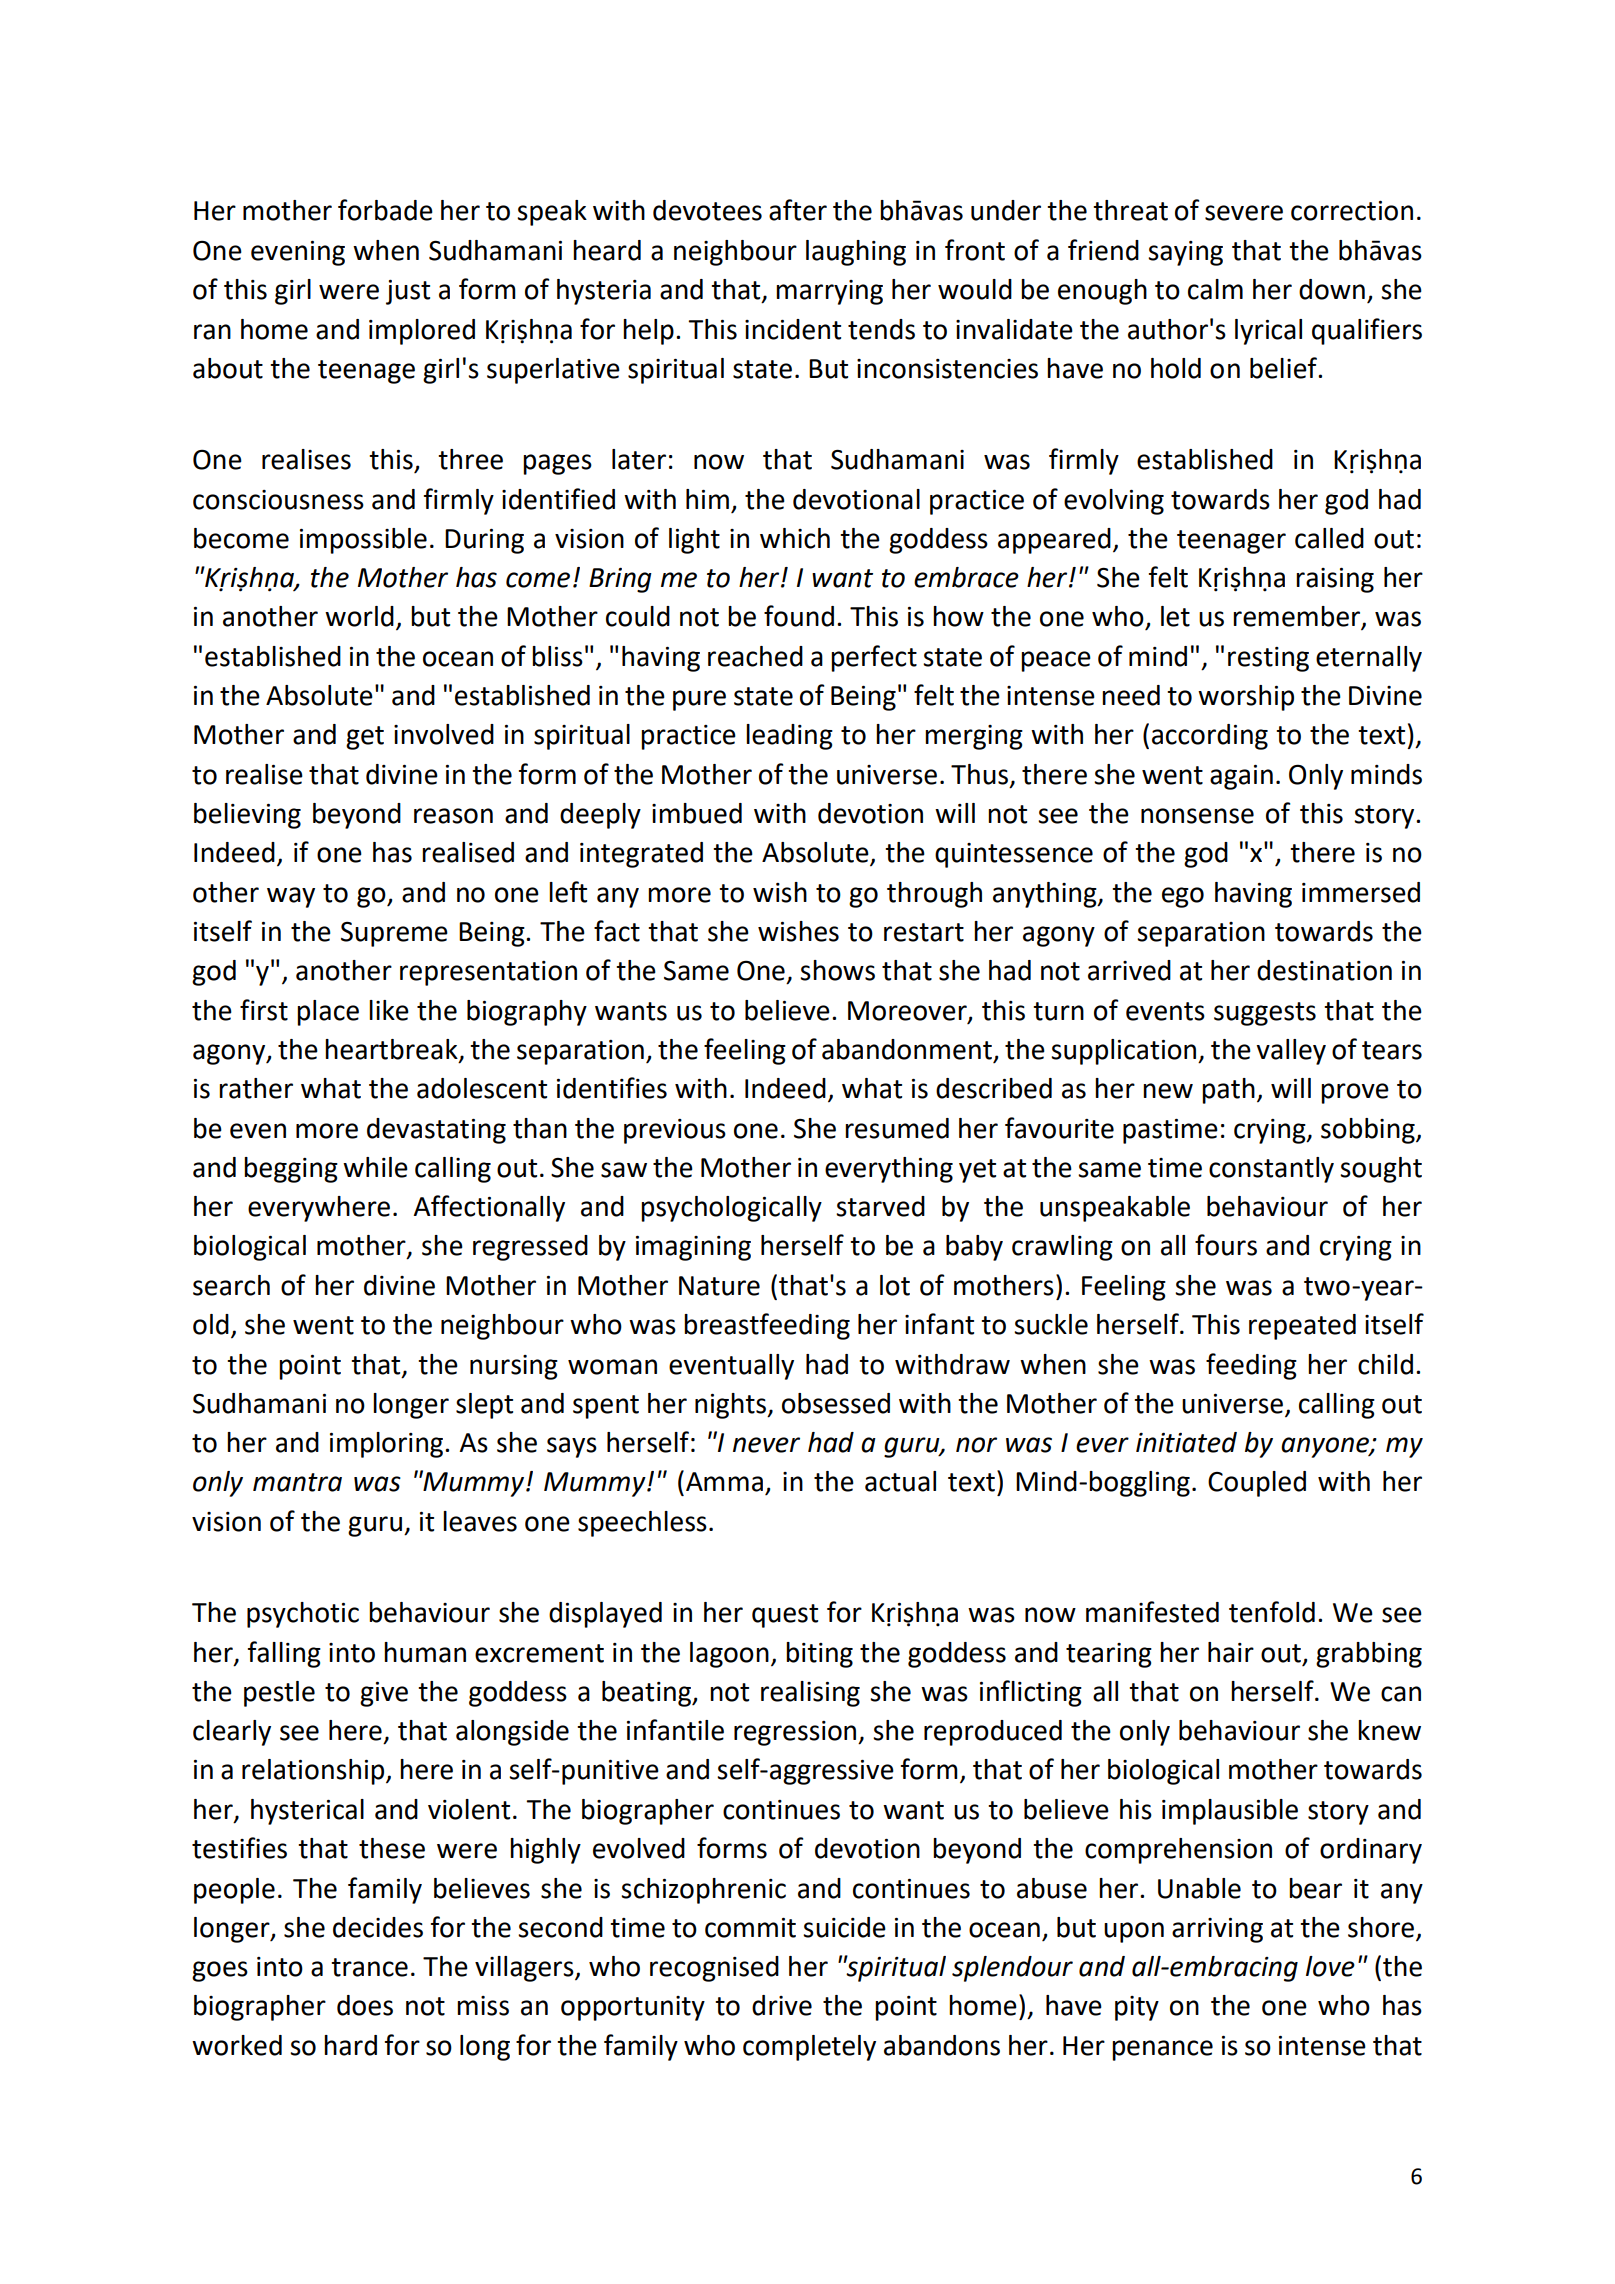 This screenshot has width=1615, height=2284. Describe the element at coordinates (789, 737) in the screenshot. I see `leading` at that location.
